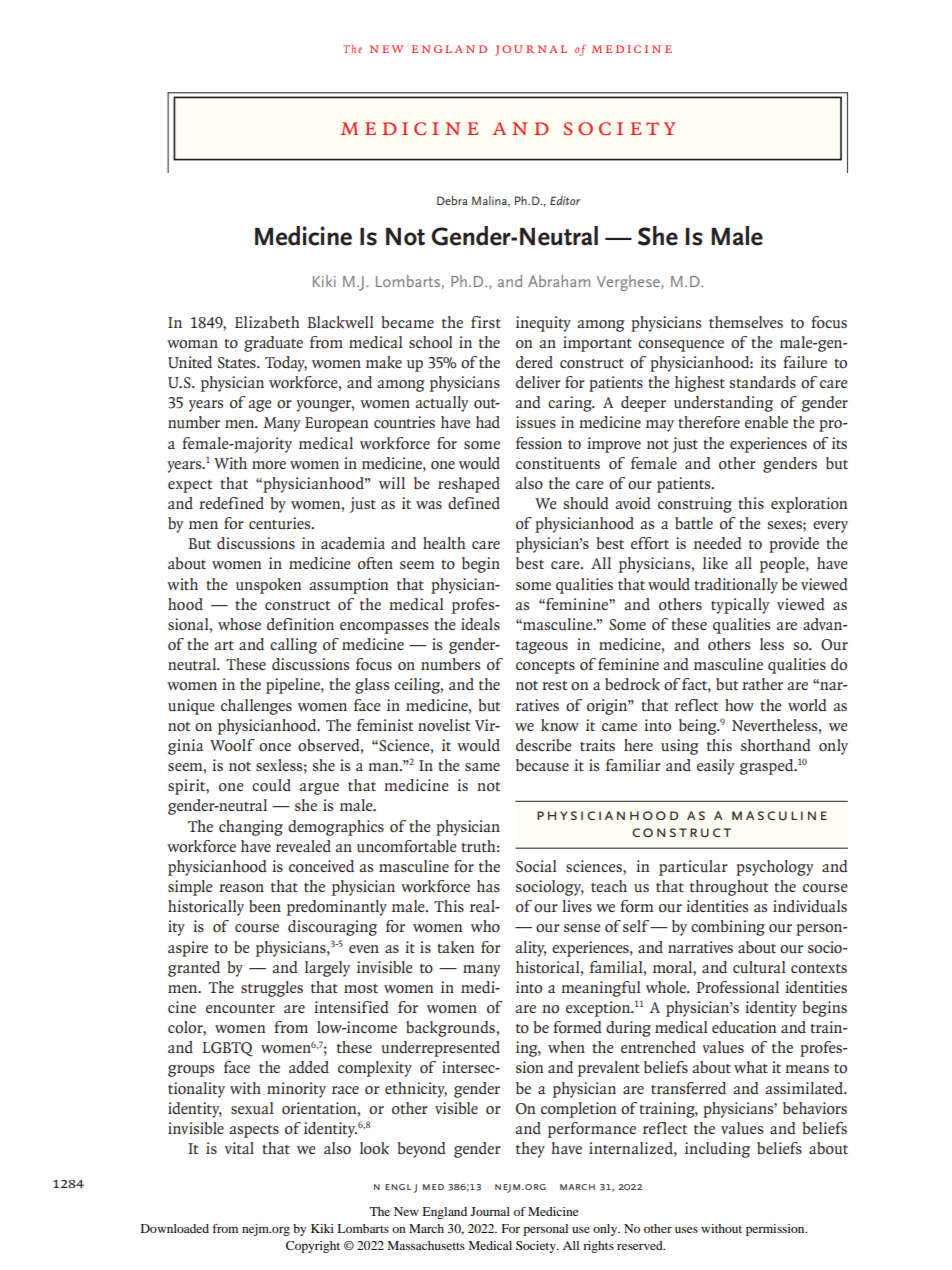 The width and height of the page is (952, 1270). Describe the element at coordinates (269, 465) in the page. I see `more` at that location.
